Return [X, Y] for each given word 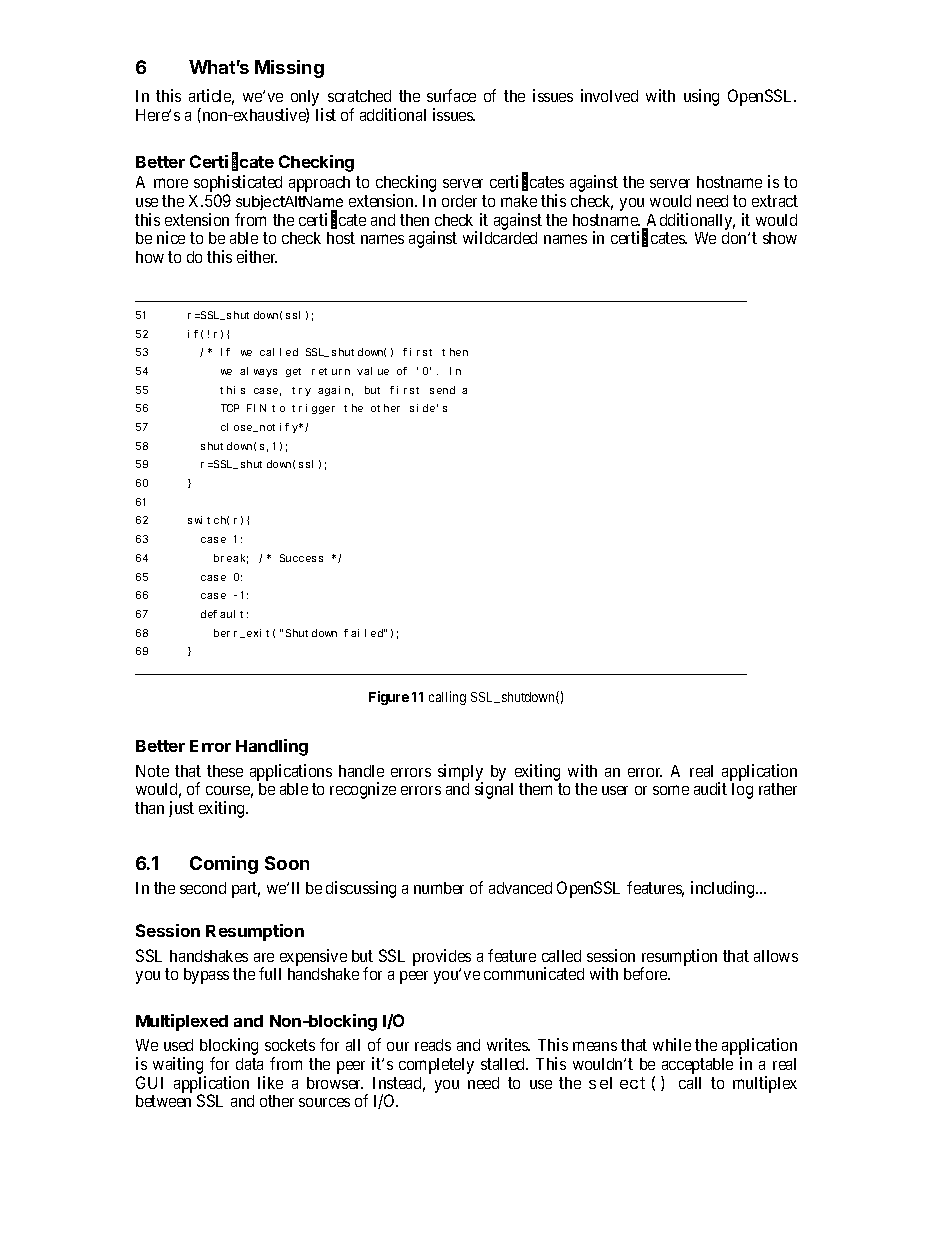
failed [364, 633]
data [249, 1064]
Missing [289, 69]
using [701, 97]
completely [436, 1066]
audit [710, 788]
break [231, 559]
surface [451, 95]
